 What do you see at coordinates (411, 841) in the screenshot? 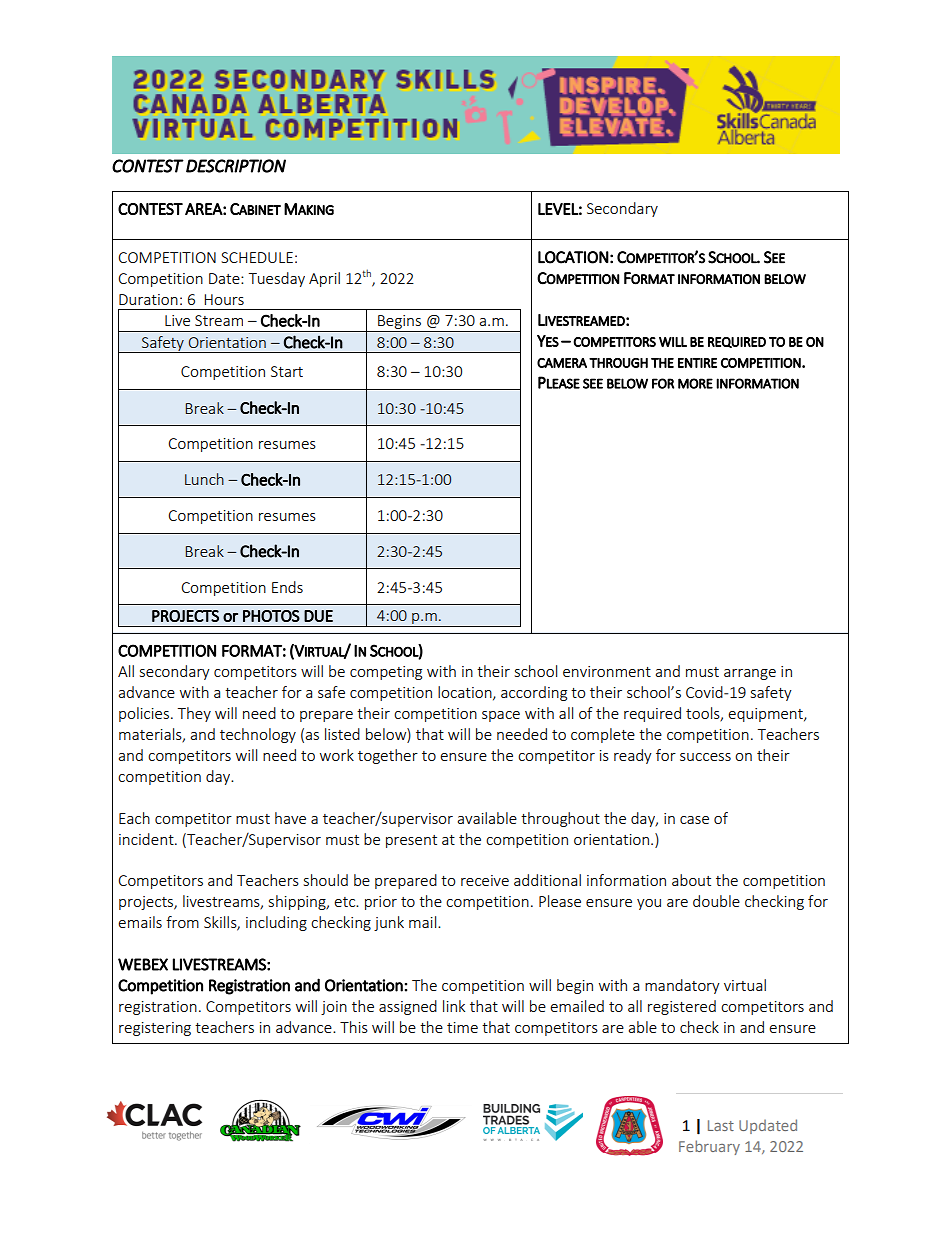
I see `present` at bounding box center [411, 841].
